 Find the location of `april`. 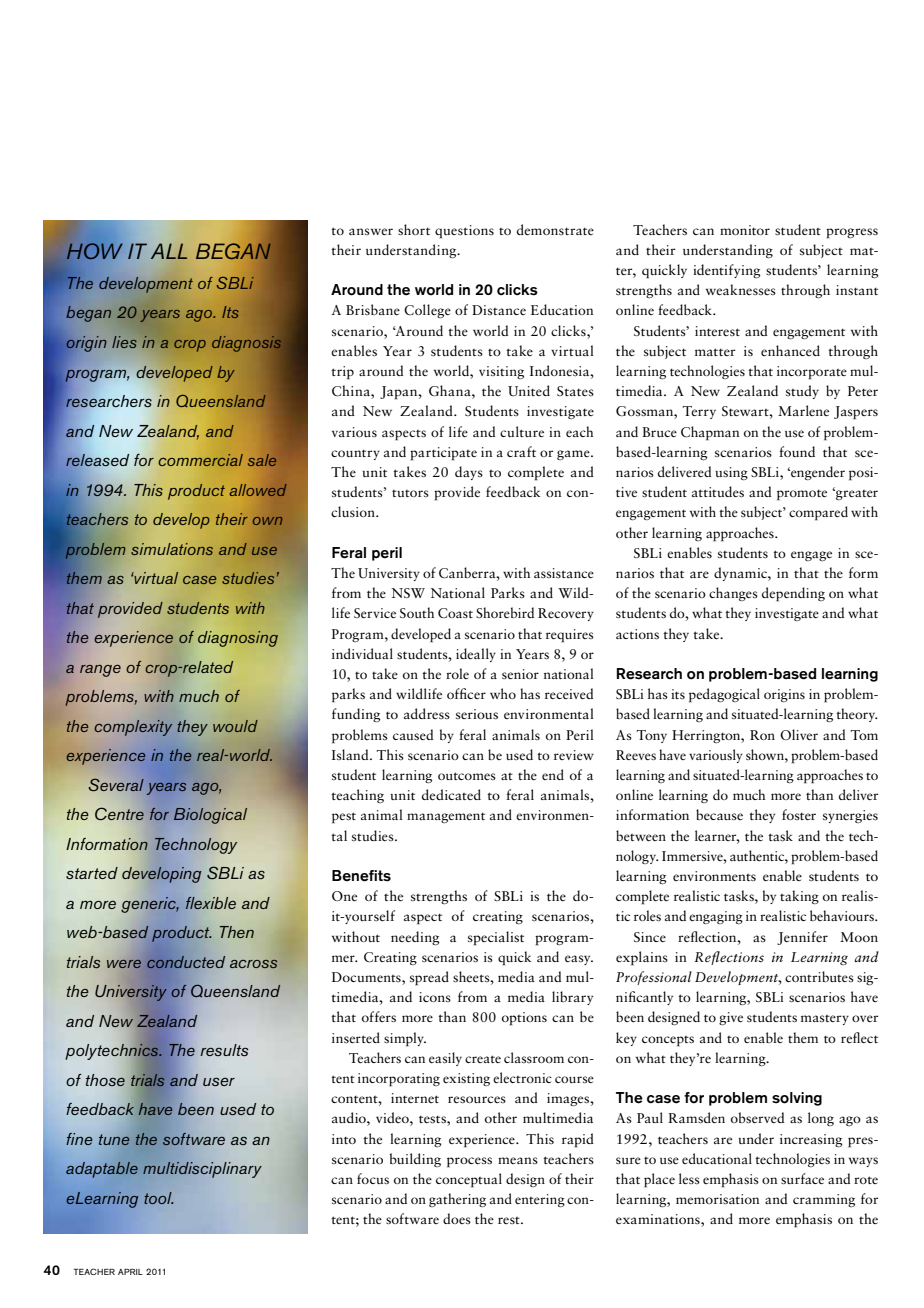

april is located at coordinates (130, 1272).
